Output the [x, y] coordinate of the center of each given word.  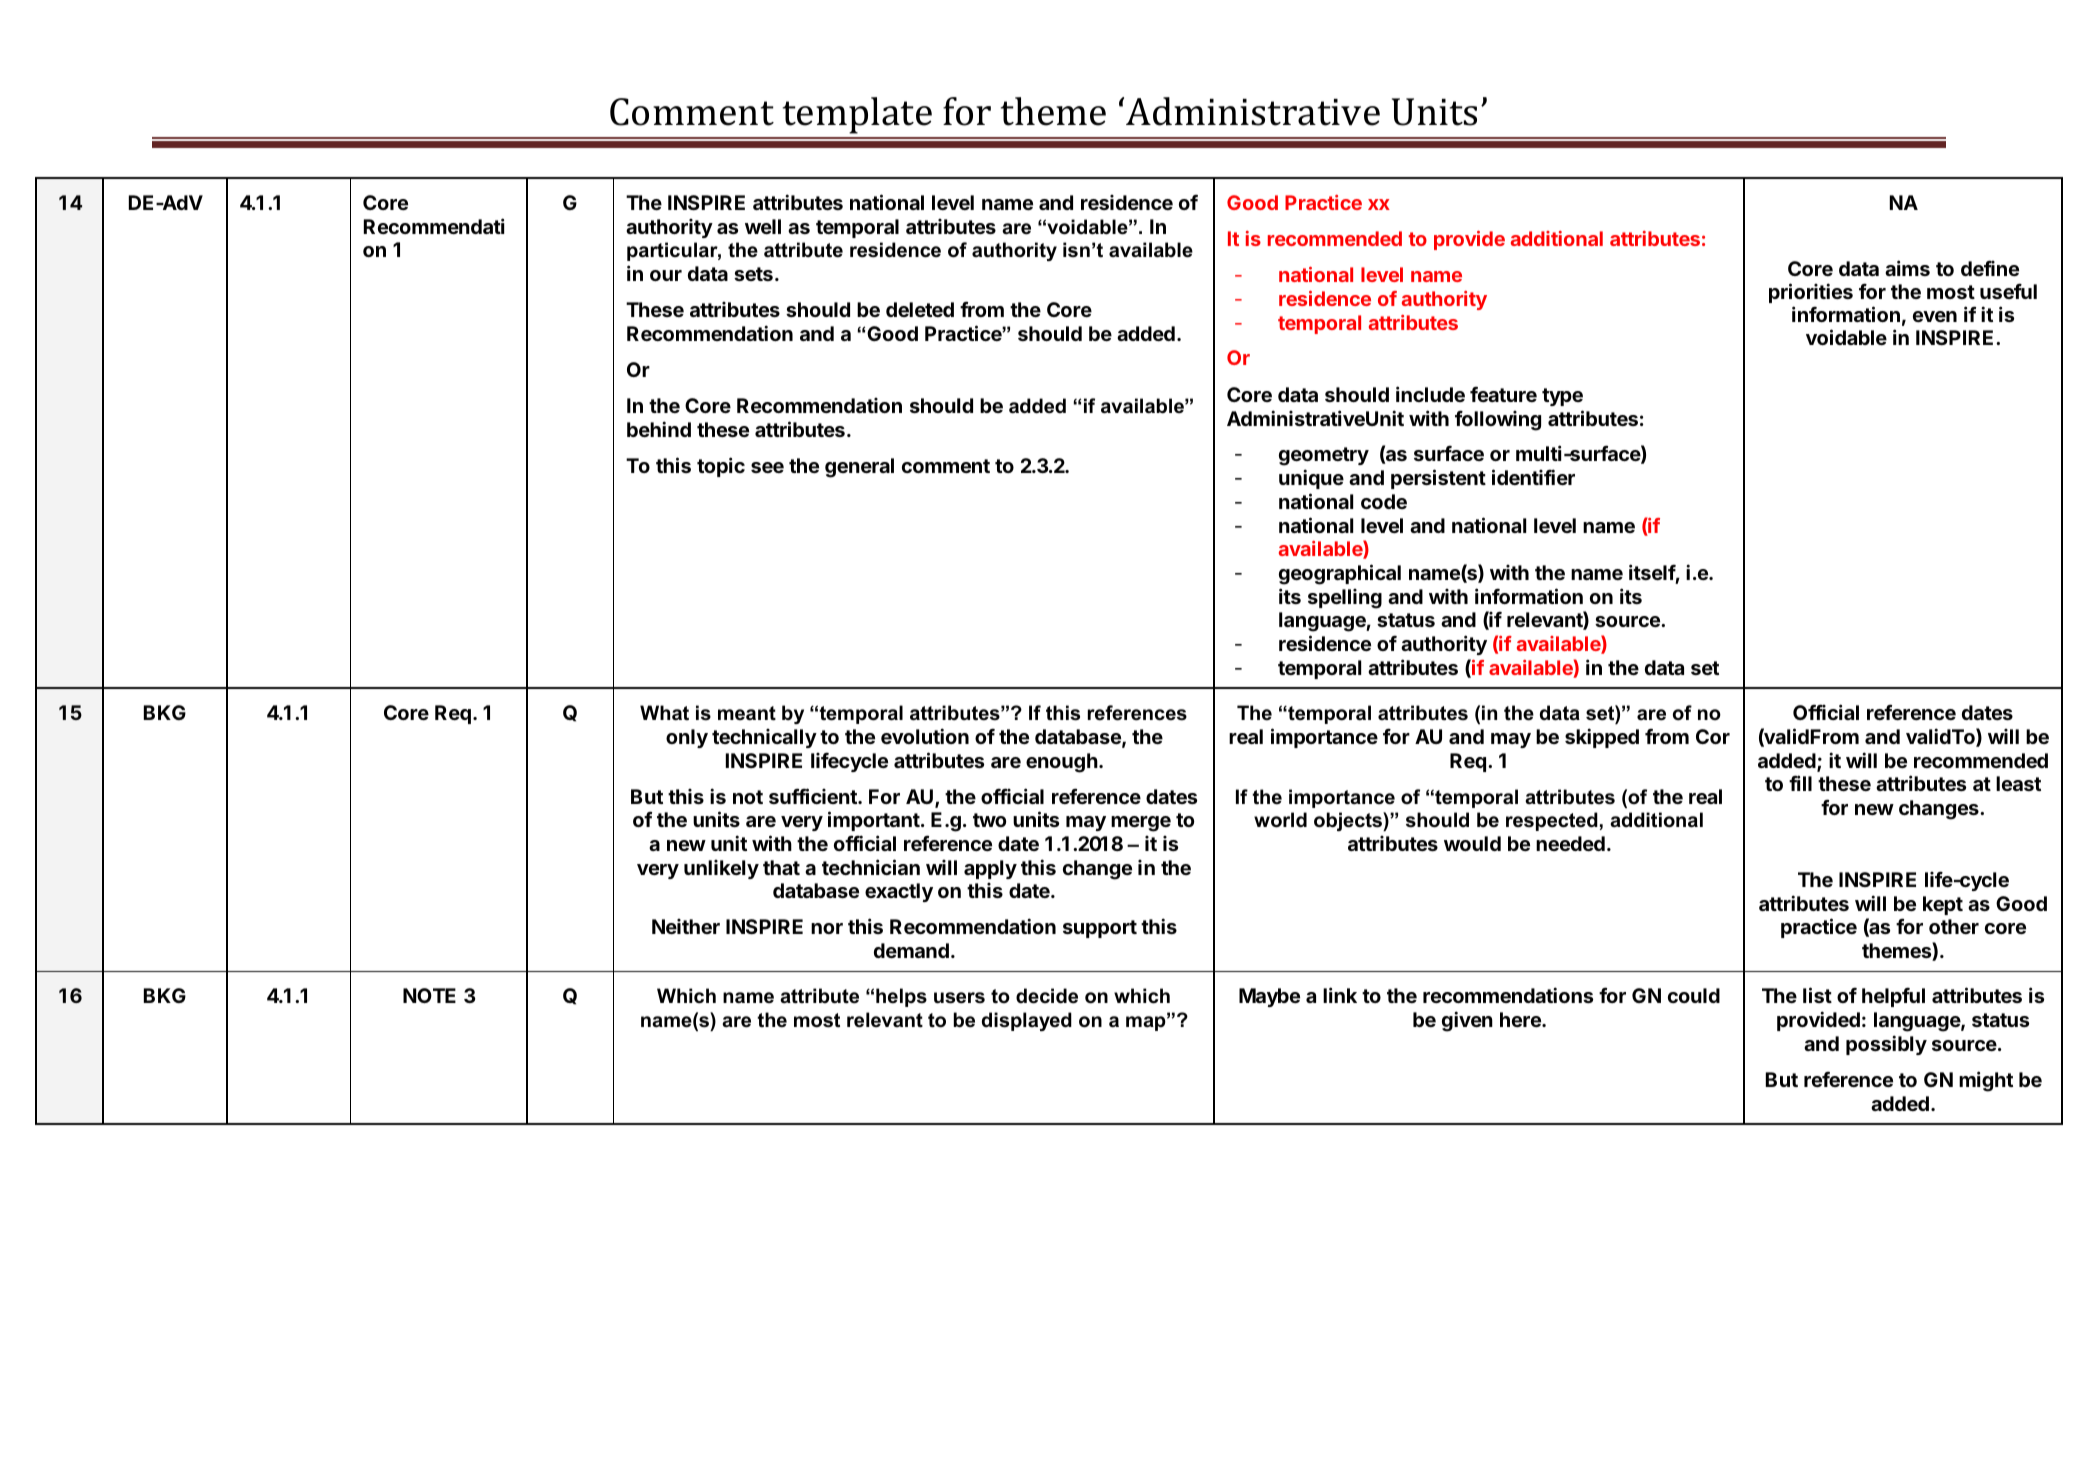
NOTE [429, 995]
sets [753, 274]
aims [1907, 268]
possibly [1886, 1045]
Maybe [1269, 997]
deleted [920, 309]
